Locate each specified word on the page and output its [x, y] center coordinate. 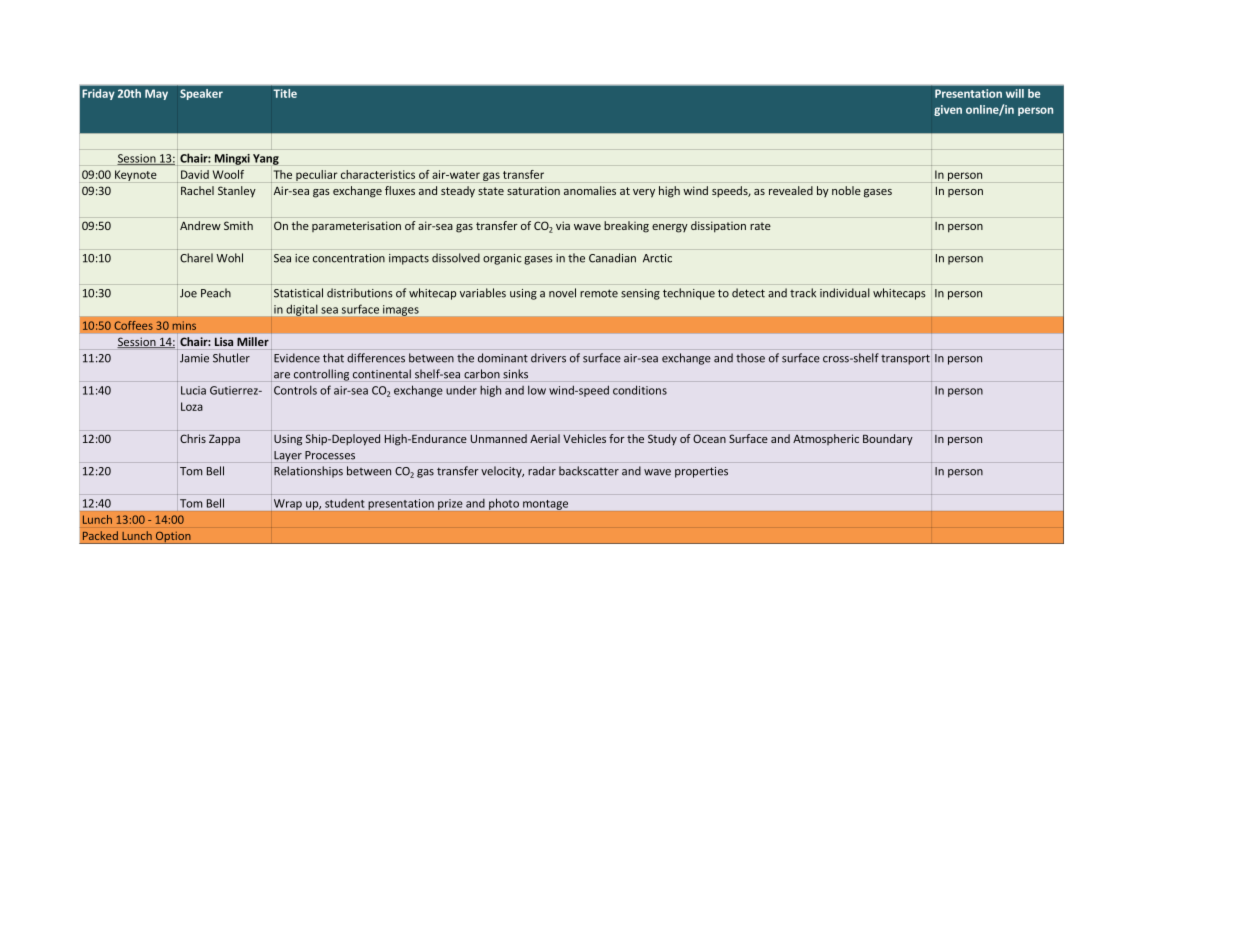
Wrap [288, 505]
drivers [548, 358]
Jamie [194, 358]
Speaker [201, 94]
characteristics [378, 174]
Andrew [200, 225]
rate [760, 226]
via [563, 225]
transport [905, 359]
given [948, 110]
